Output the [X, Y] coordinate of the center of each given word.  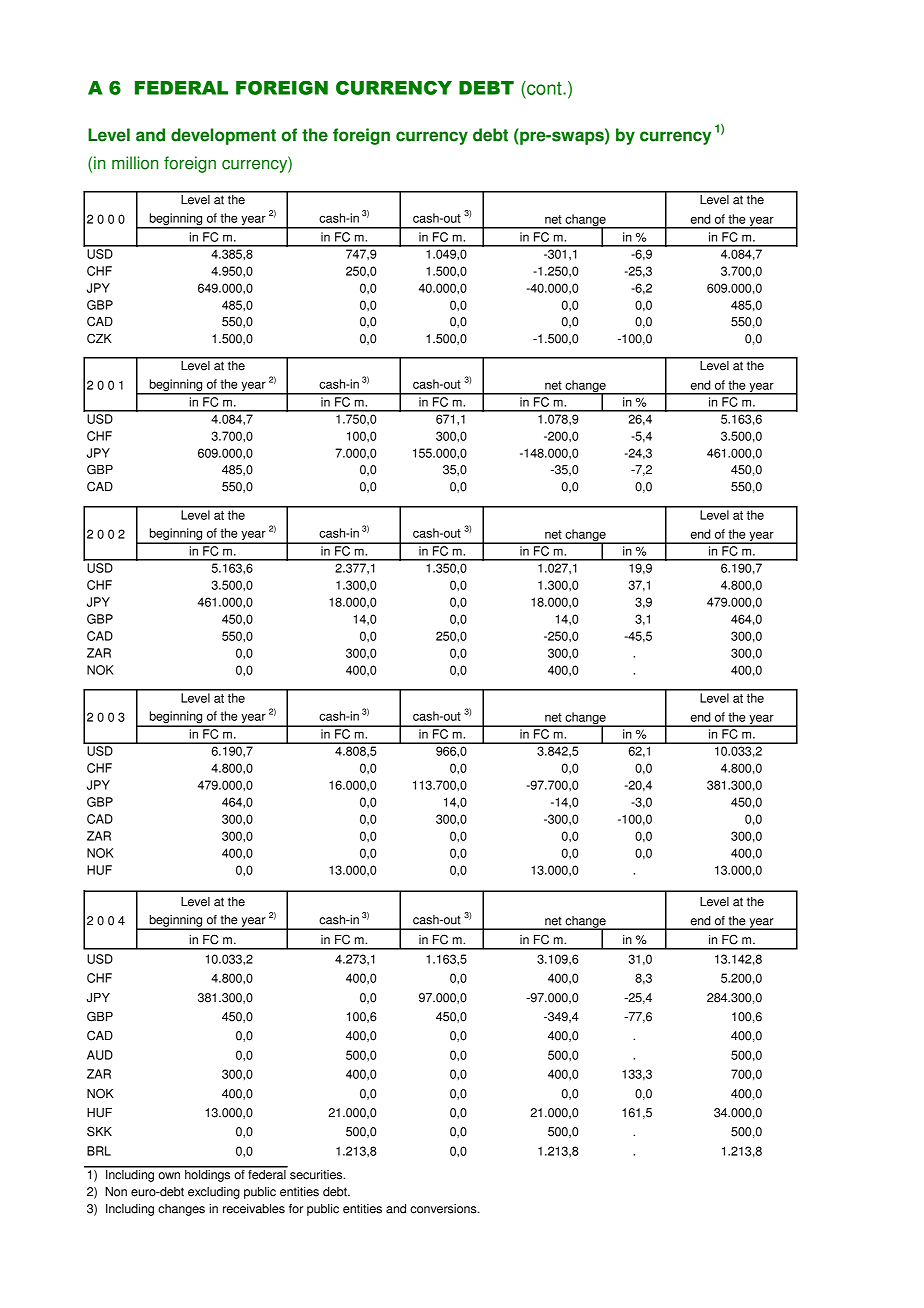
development [223, 136]
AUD [100, 1055]
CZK [99, 338]
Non [116, 1192]
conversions [444, 1209]
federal [267, 1173]
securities [317, 1175]
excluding [214, 1193]
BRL [99, 1151]
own [169, 1176]
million [135, 163]
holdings [208, 1174]
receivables [254, 1209]
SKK [99, 1131]
